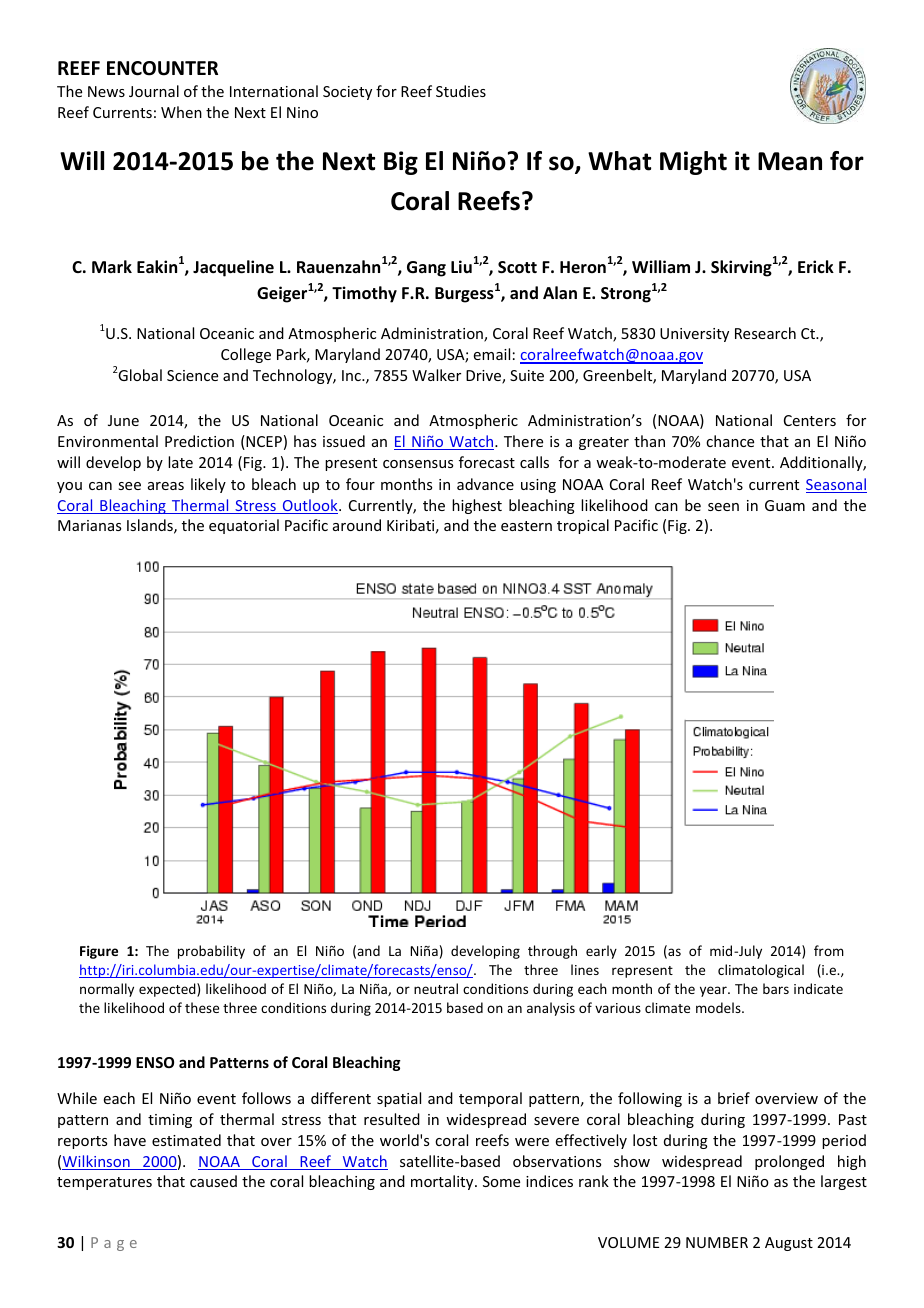 Image resolution: width=924 pixels, height=1308 pixels. I want to click on caused, so click(213, 1181).
